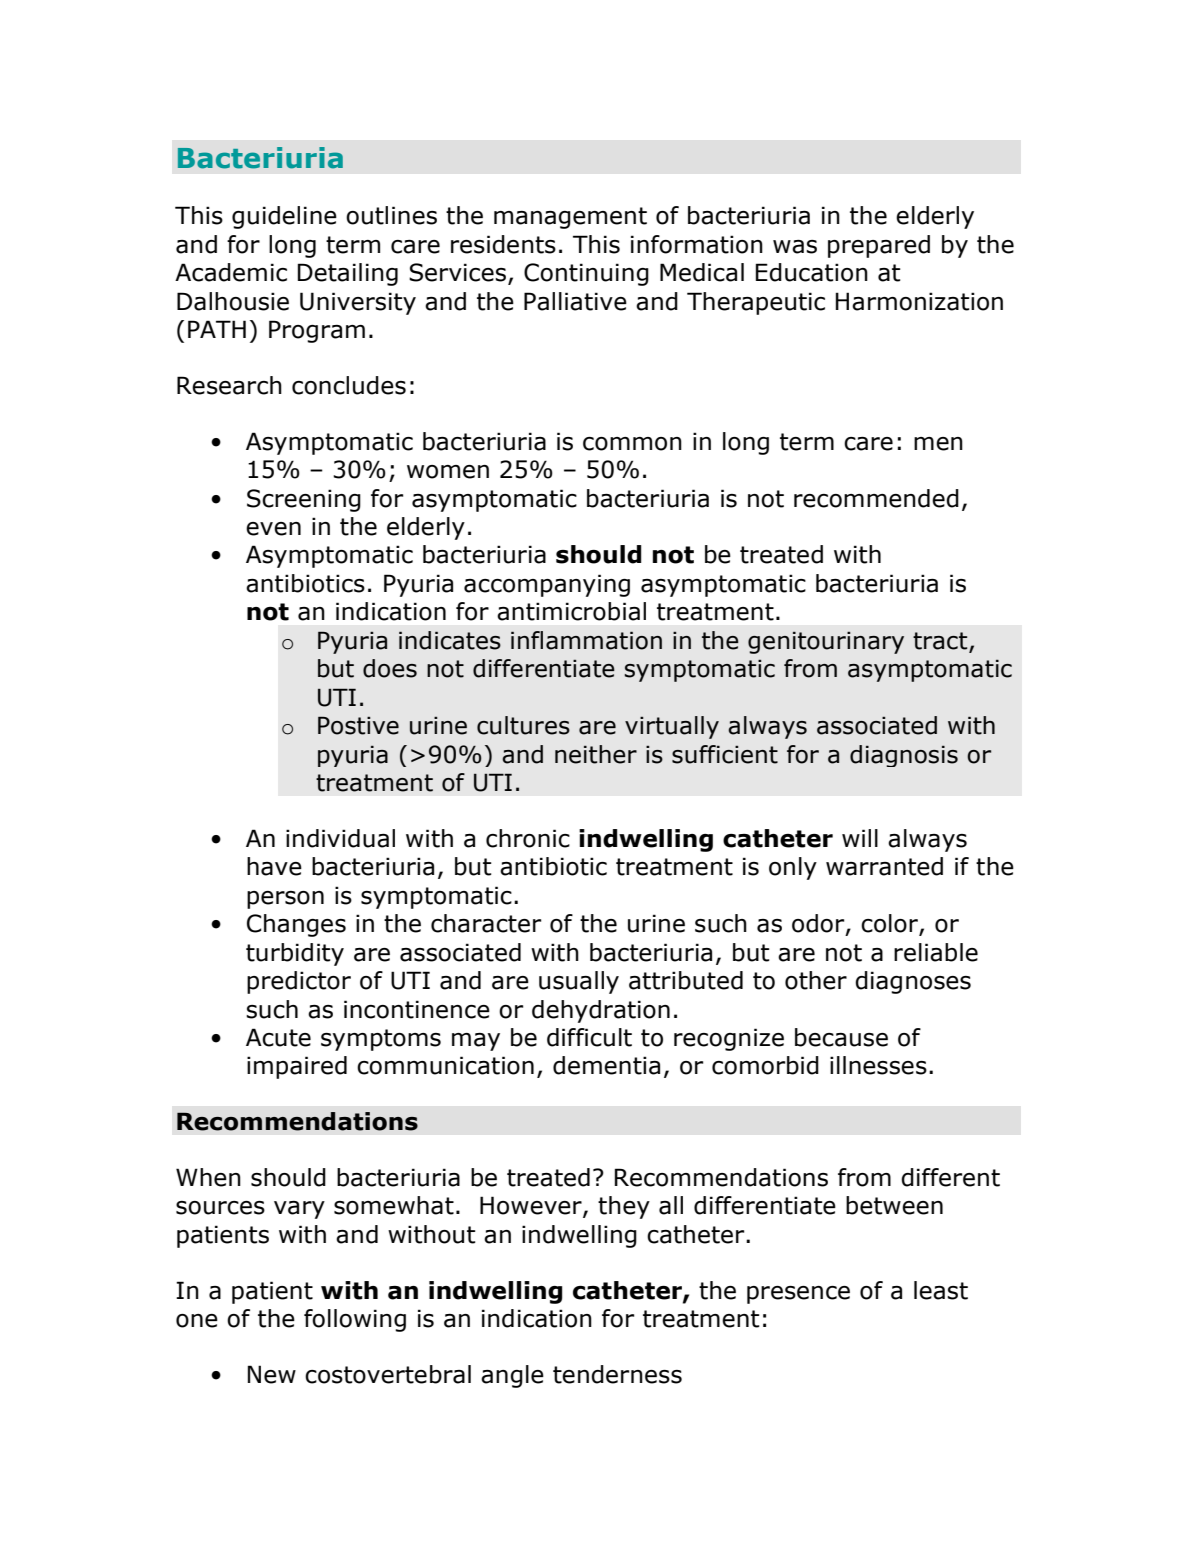  I want to click on will, so click(860, 838).
